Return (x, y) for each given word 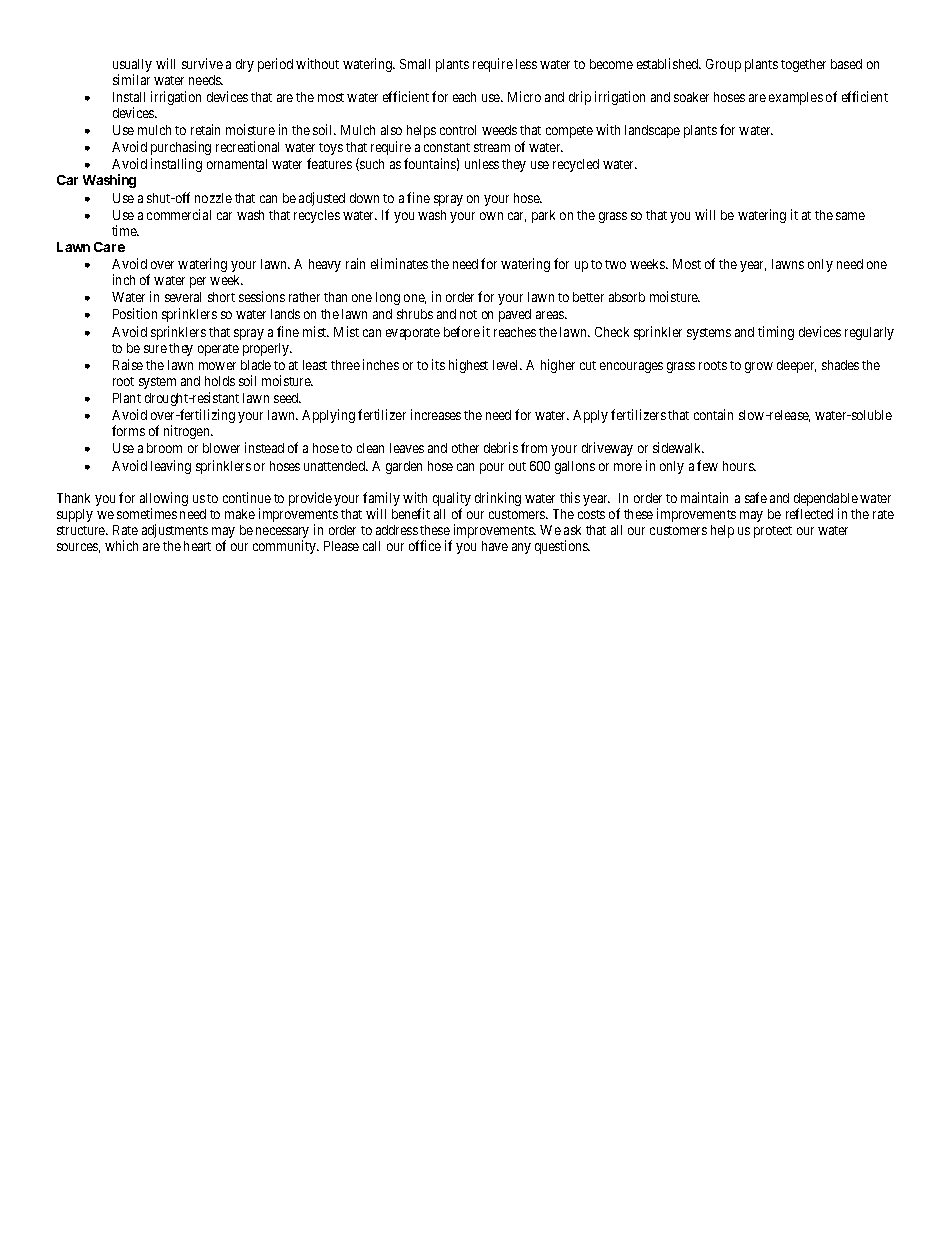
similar (131, 79)
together (803, 65)
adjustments (175, 531)
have (495, 546)
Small (415, 64)
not (468, 314)
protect (773, 532)
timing (776, 333)
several (183, 297)
